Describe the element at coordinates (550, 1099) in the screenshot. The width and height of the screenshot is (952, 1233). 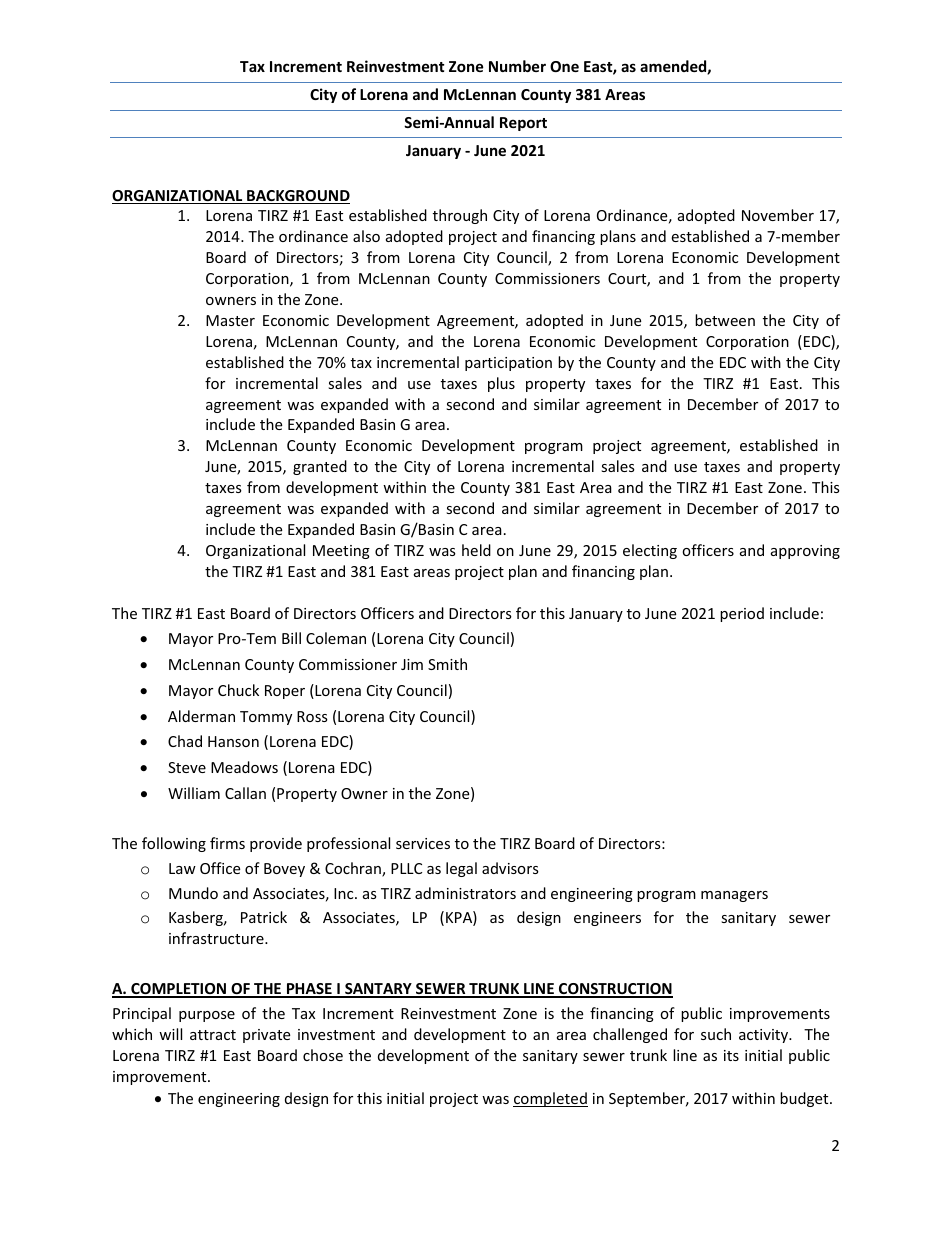
I see `completed` at that location.
